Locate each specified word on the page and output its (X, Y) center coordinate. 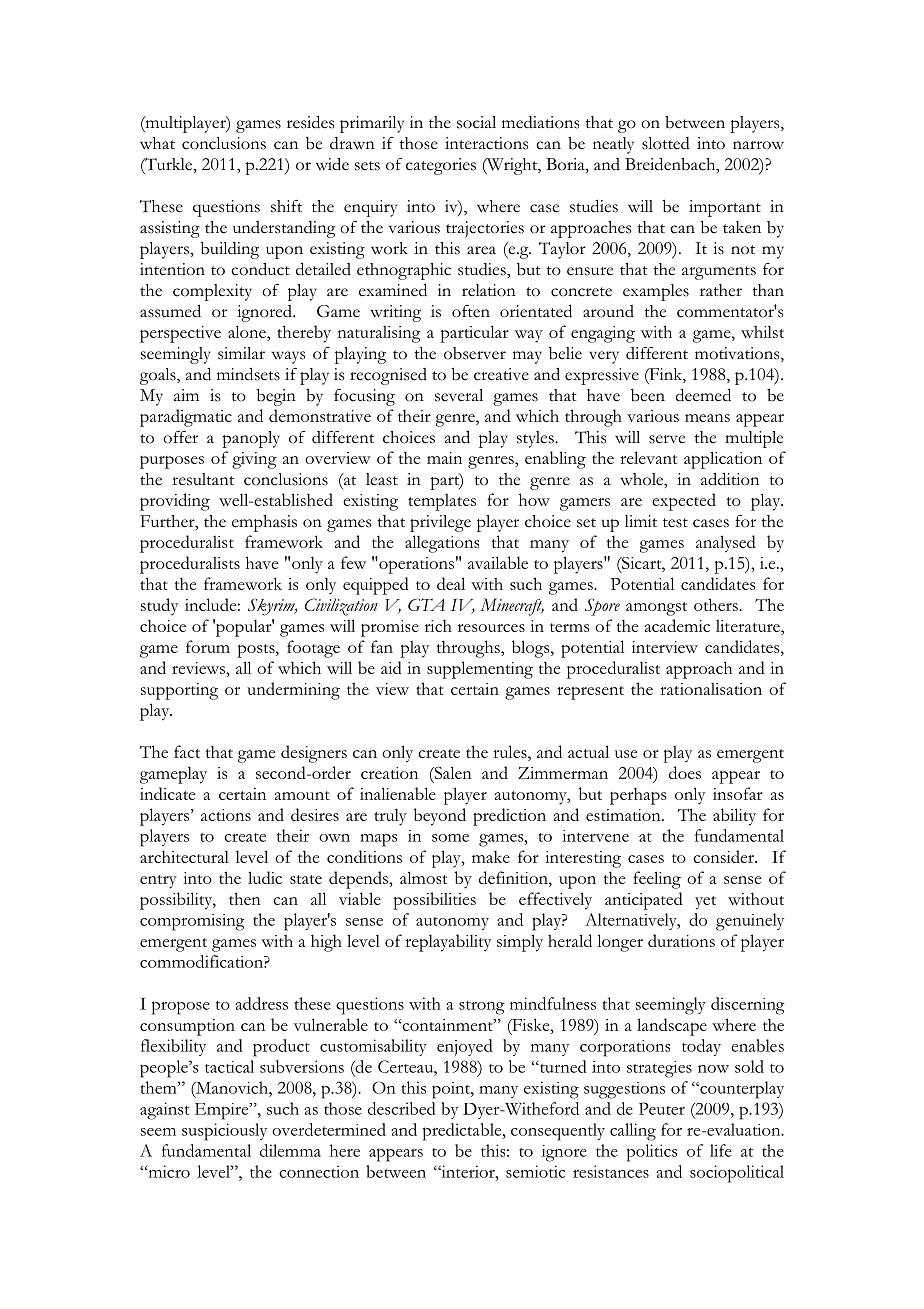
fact (187, 751)
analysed (726, 544)
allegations (442, 544)
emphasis (264, 523)
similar (241, 353)
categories (441, 166)
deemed (703, 395)
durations (681, 940)
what (157, 143)
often (471, 311)
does (685, 772)
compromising (192, 922)
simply (520, 943)
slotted (666, 143)
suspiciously (224, 1132)
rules (511, 751)
